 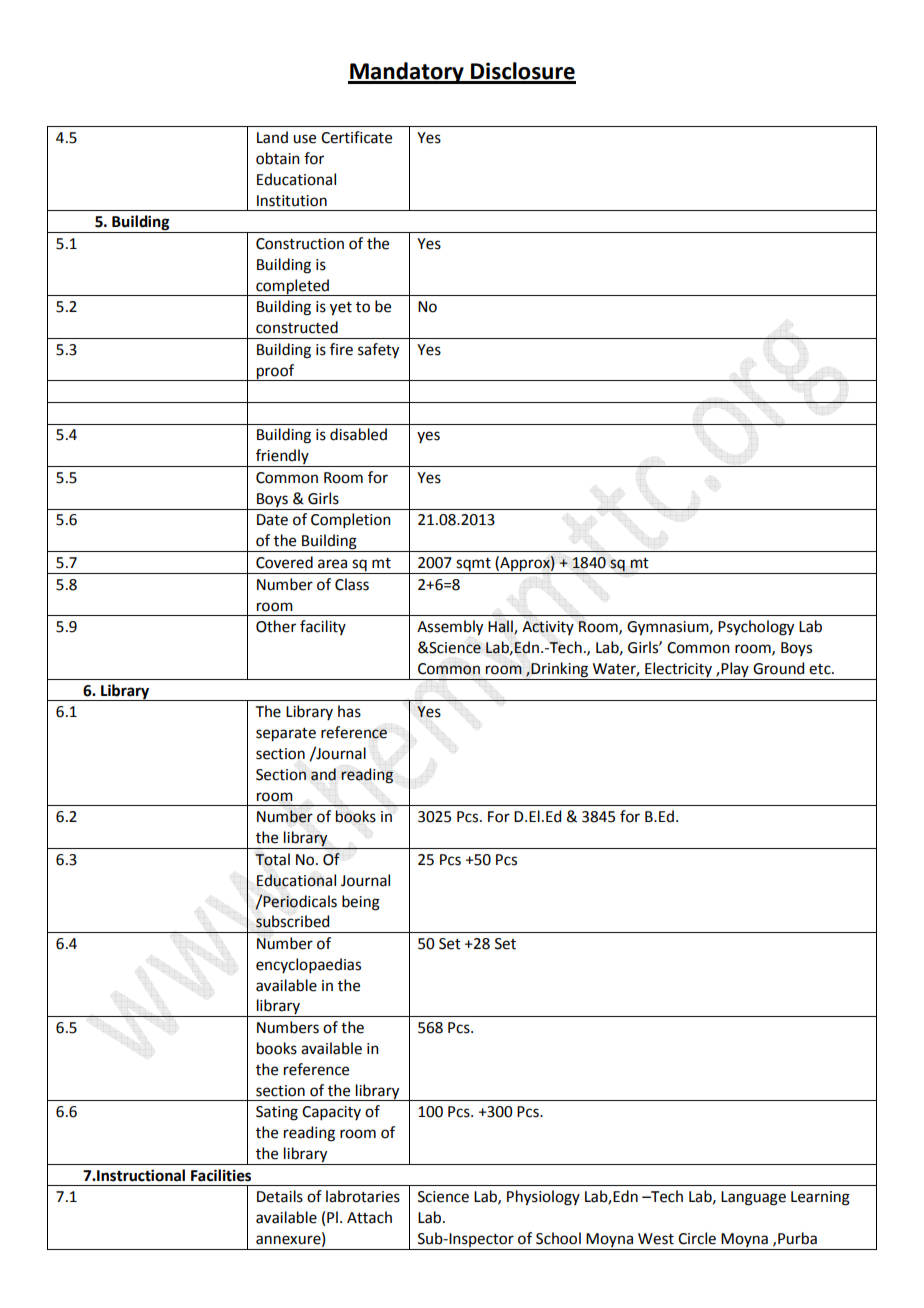 I want to click on Certificate, so click(x=356, y=137).
